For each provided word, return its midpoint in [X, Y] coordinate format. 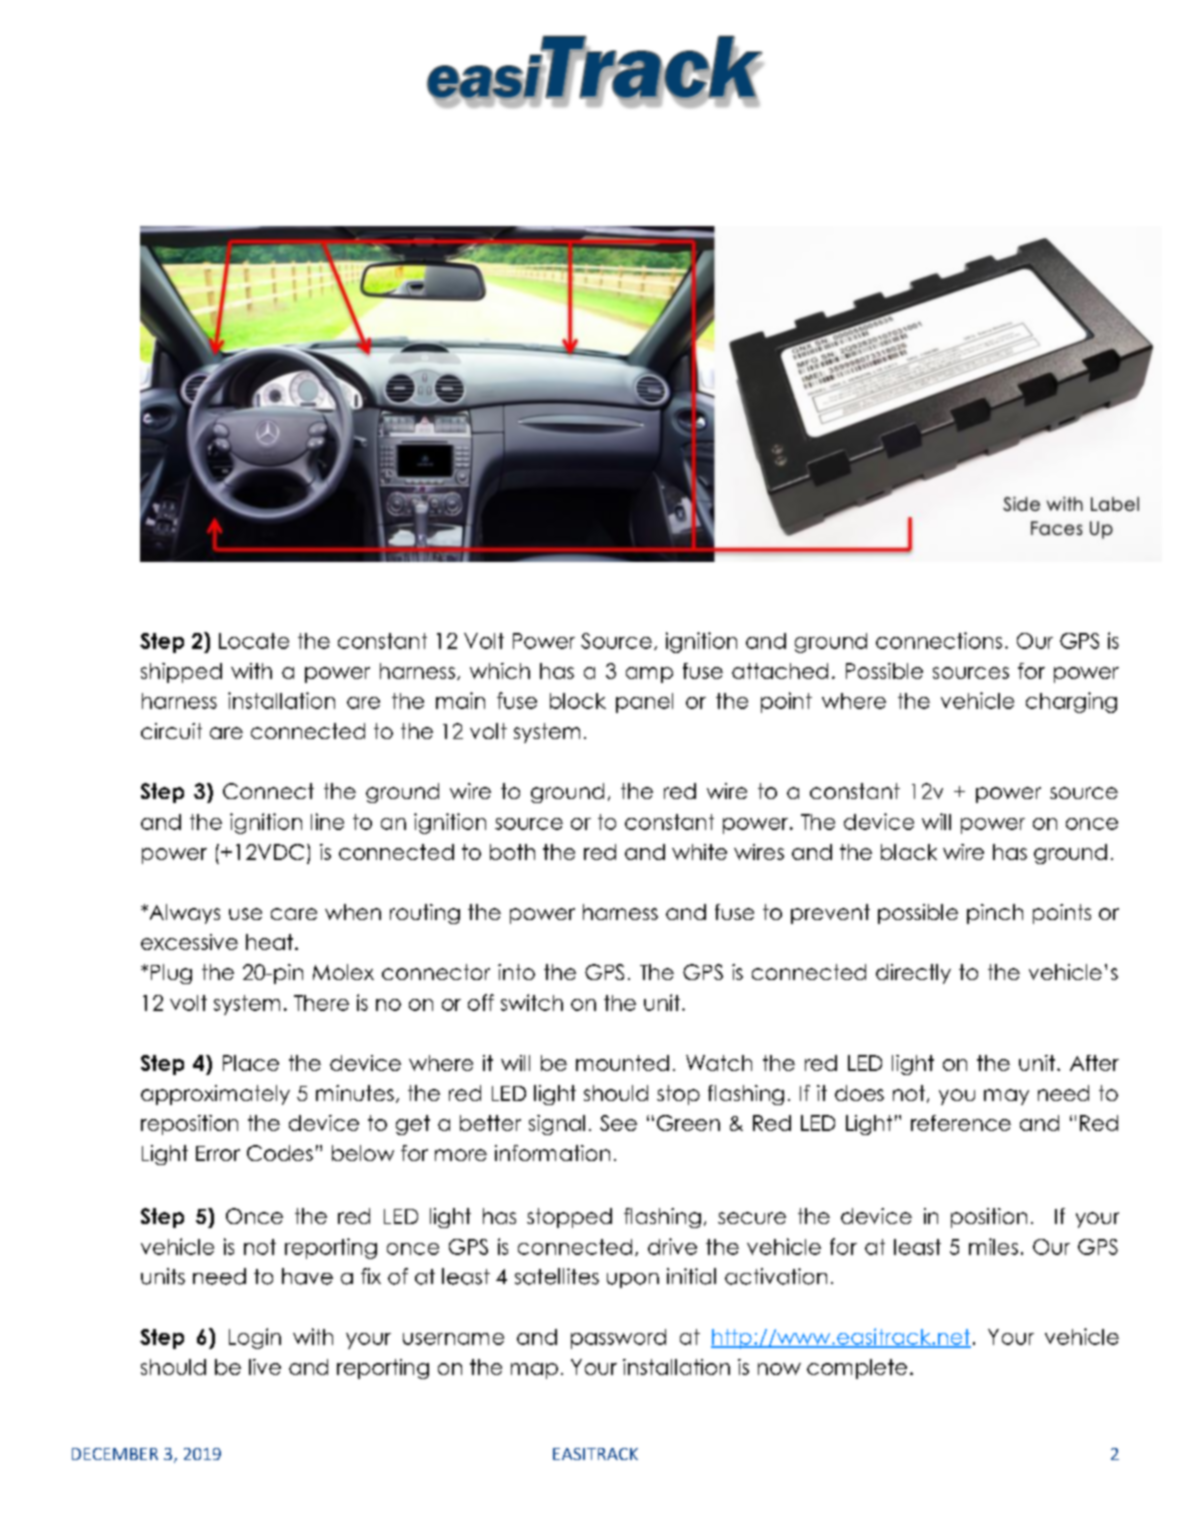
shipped [181, 673]
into [516, 972]
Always [183, 914]
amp [649, 675]
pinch [995, 914]
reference [961, 1123]
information [552, 1153]
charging [1071, 702]
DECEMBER [115, 1454]
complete [857, 1369]
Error [218, 1153]
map [534, 1371]
